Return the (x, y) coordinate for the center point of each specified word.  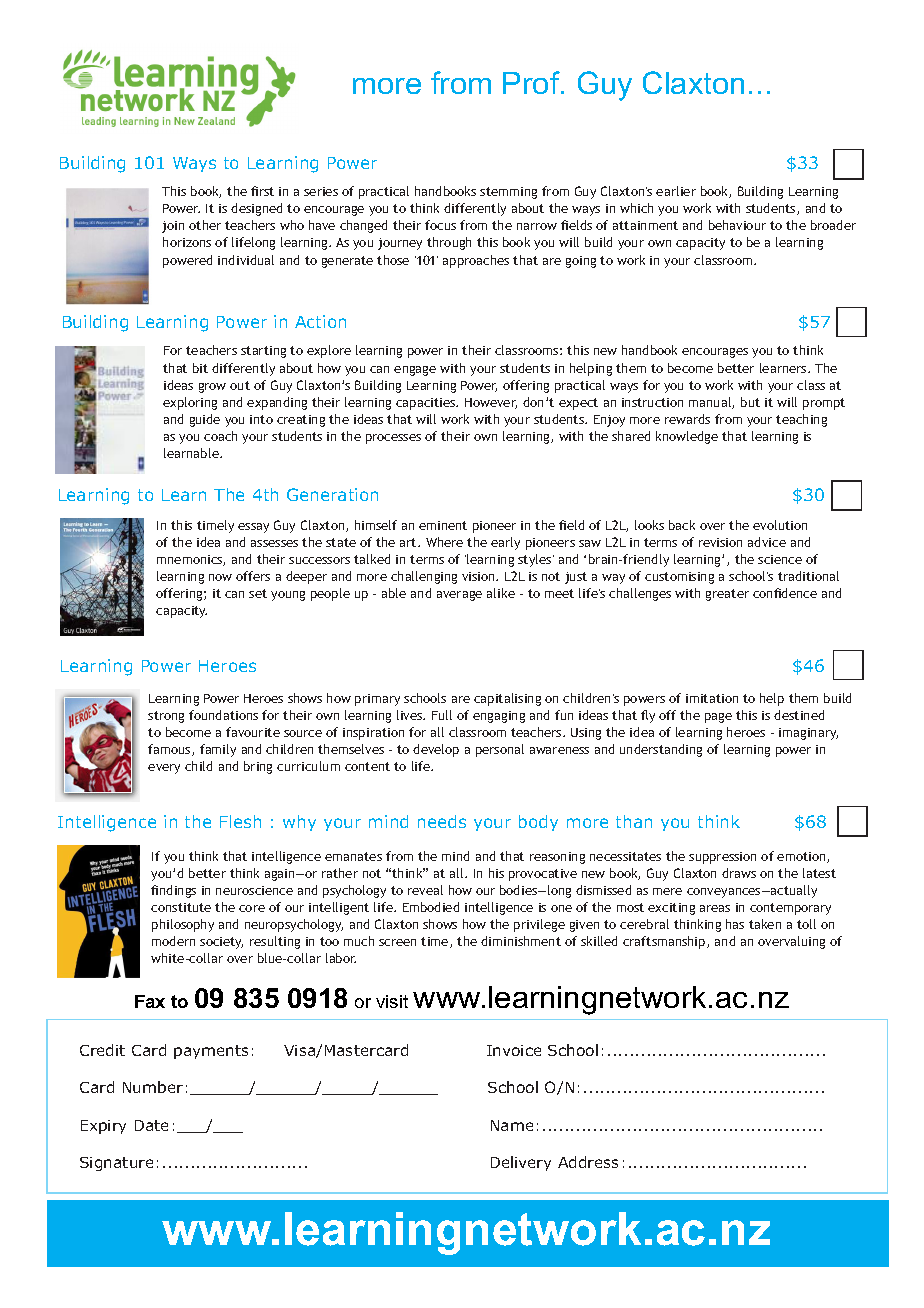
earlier (676, 191)
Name (512, 1125)
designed (256, 209)
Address (588, 1162)
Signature (116, 1164)
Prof (532, 82)
